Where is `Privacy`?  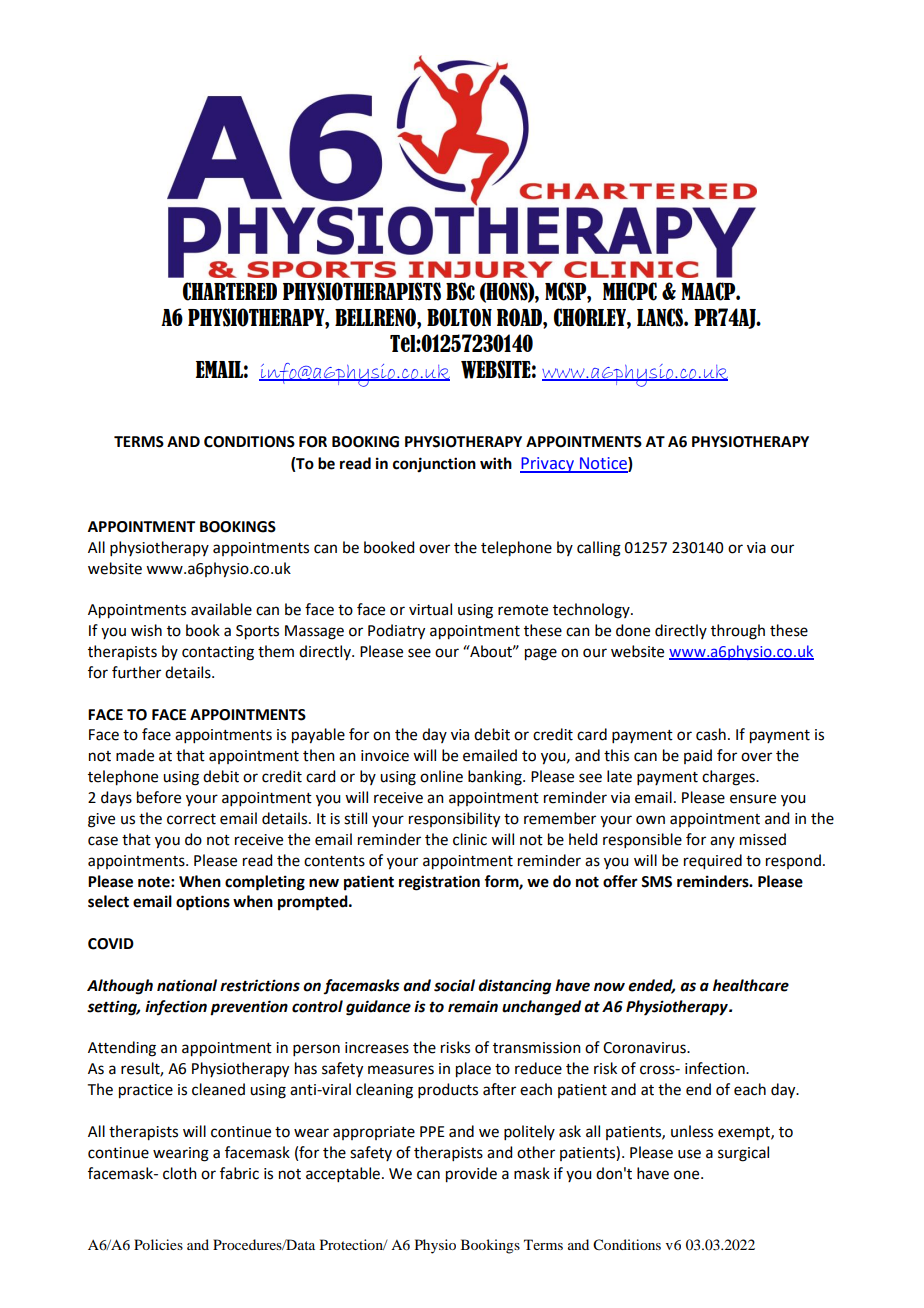
Privacy is located at coordinates (548, 465).
